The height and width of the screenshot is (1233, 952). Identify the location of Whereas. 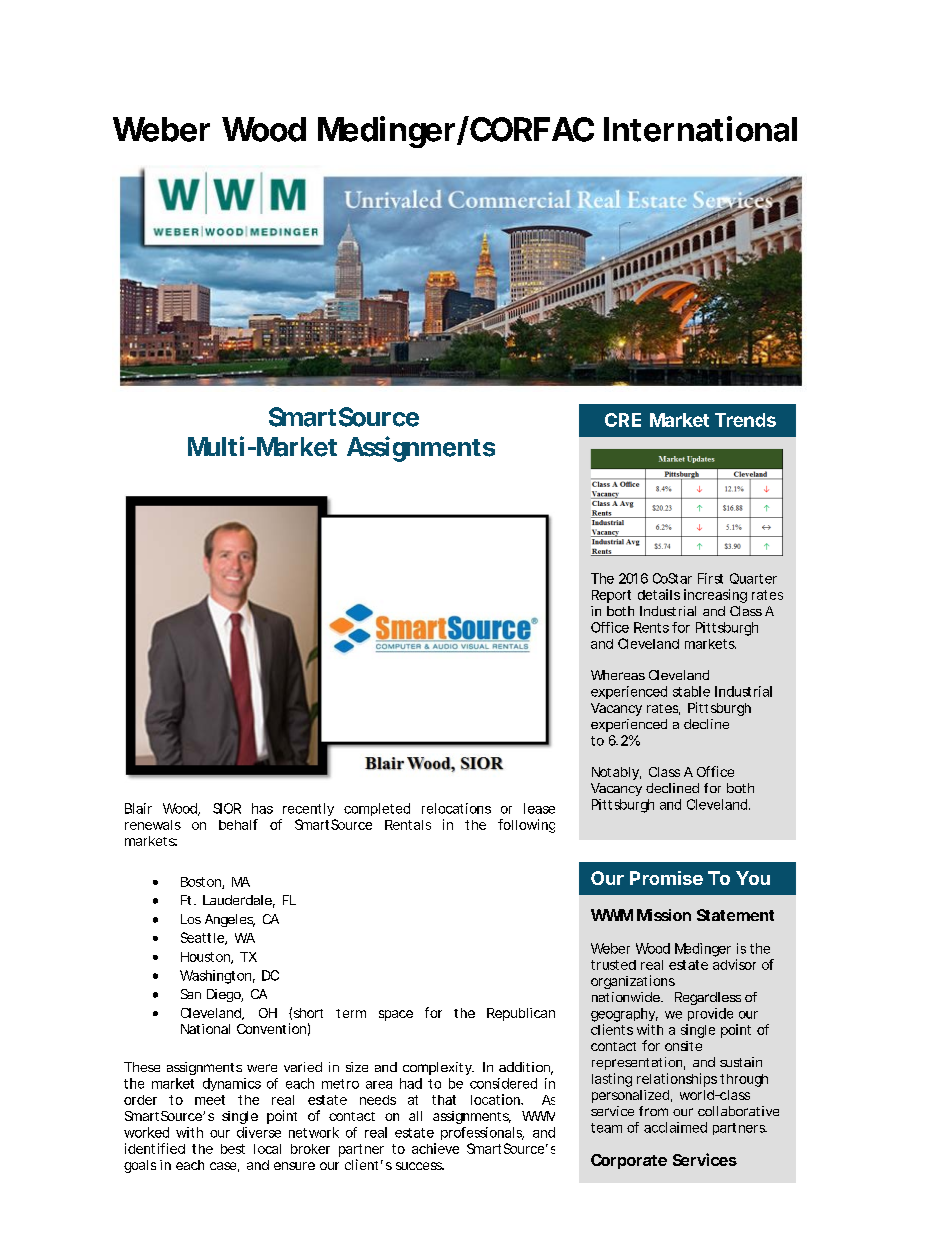
(618, 675).
